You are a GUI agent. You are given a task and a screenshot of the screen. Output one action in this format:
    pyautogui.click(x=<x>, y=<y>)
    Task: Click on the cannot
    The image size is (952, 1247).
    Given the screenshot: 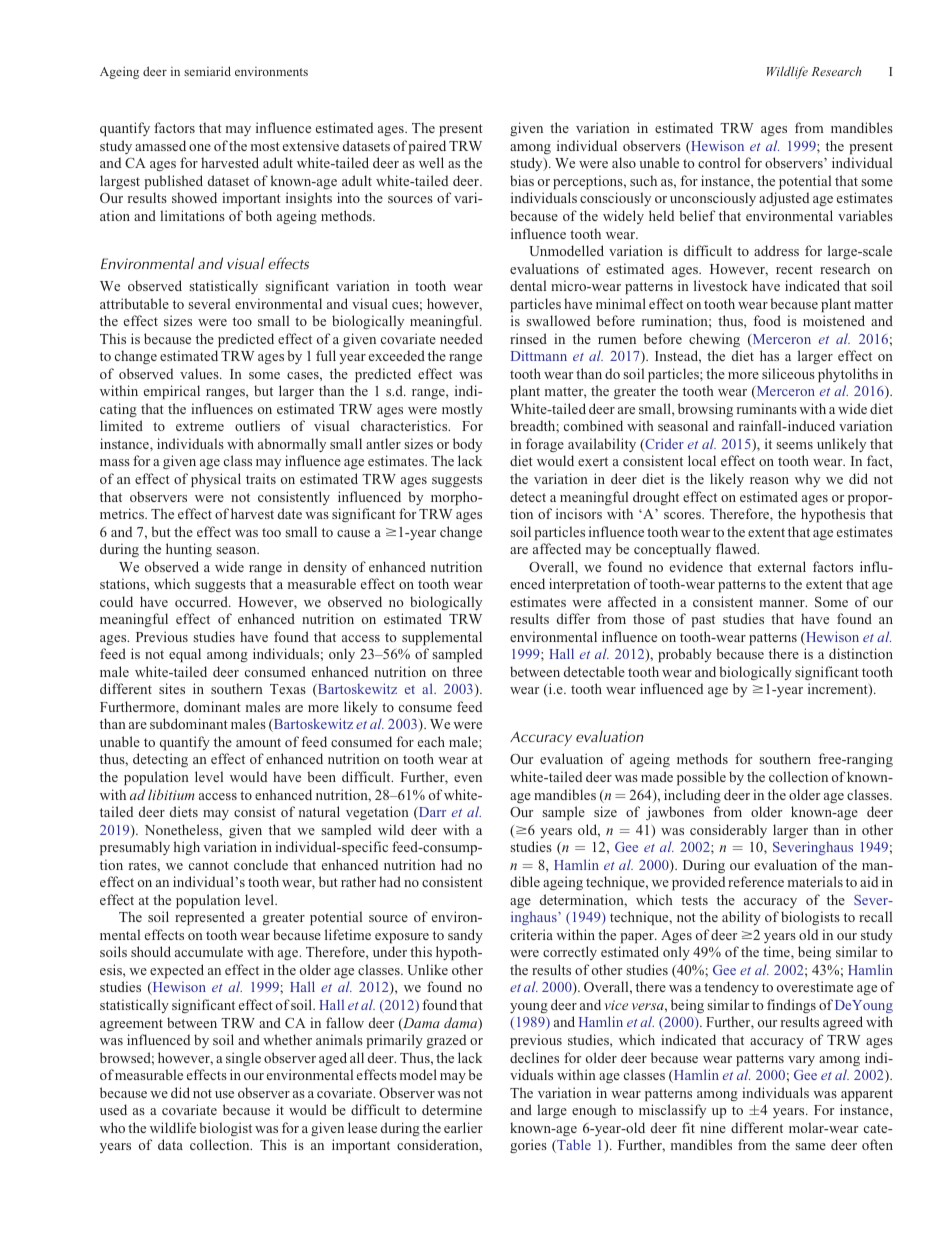 What is the action you would take?
    pyautogui.click(x=209, y=865)
